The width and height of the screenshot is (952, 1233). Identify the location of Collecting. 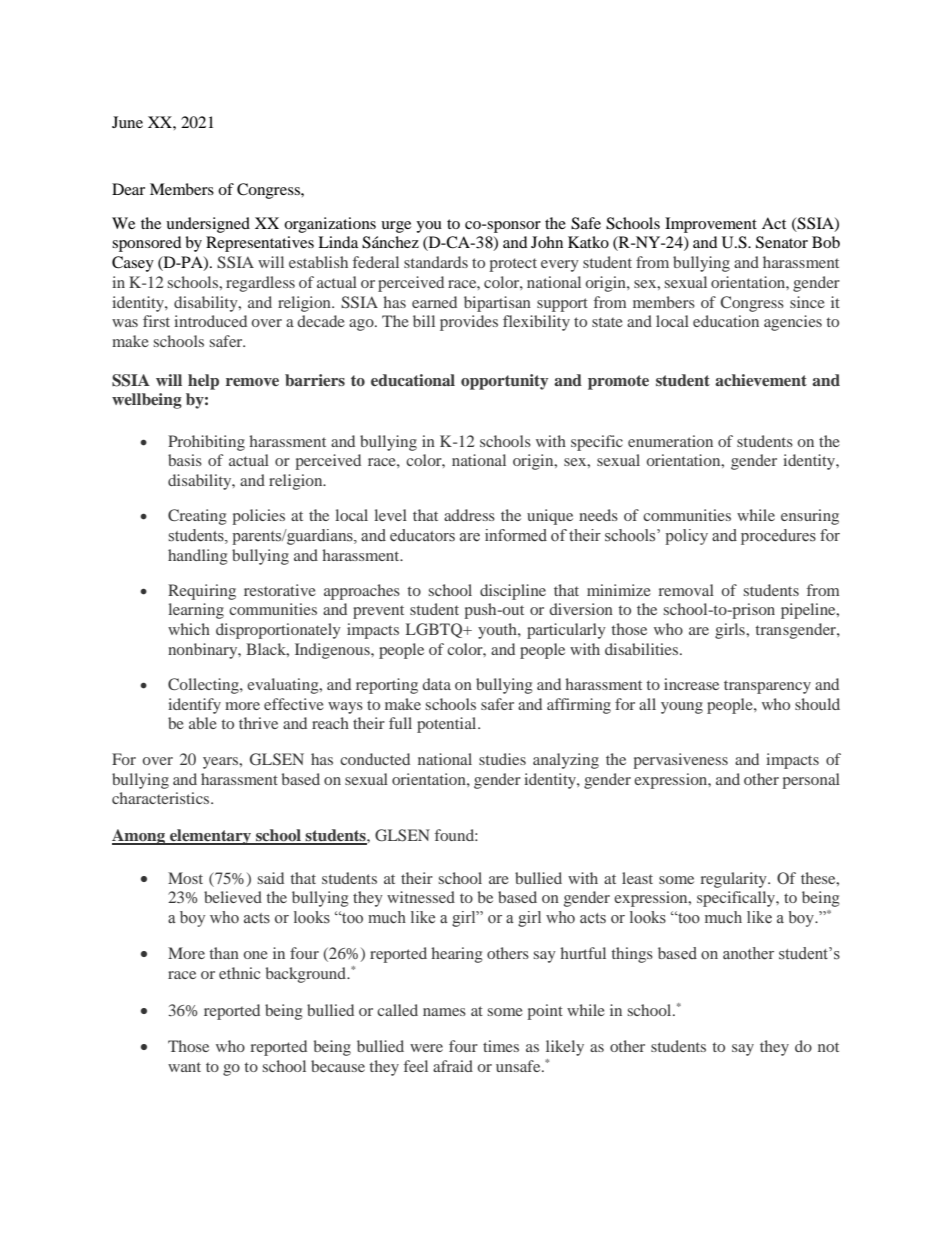
(204, 686).
